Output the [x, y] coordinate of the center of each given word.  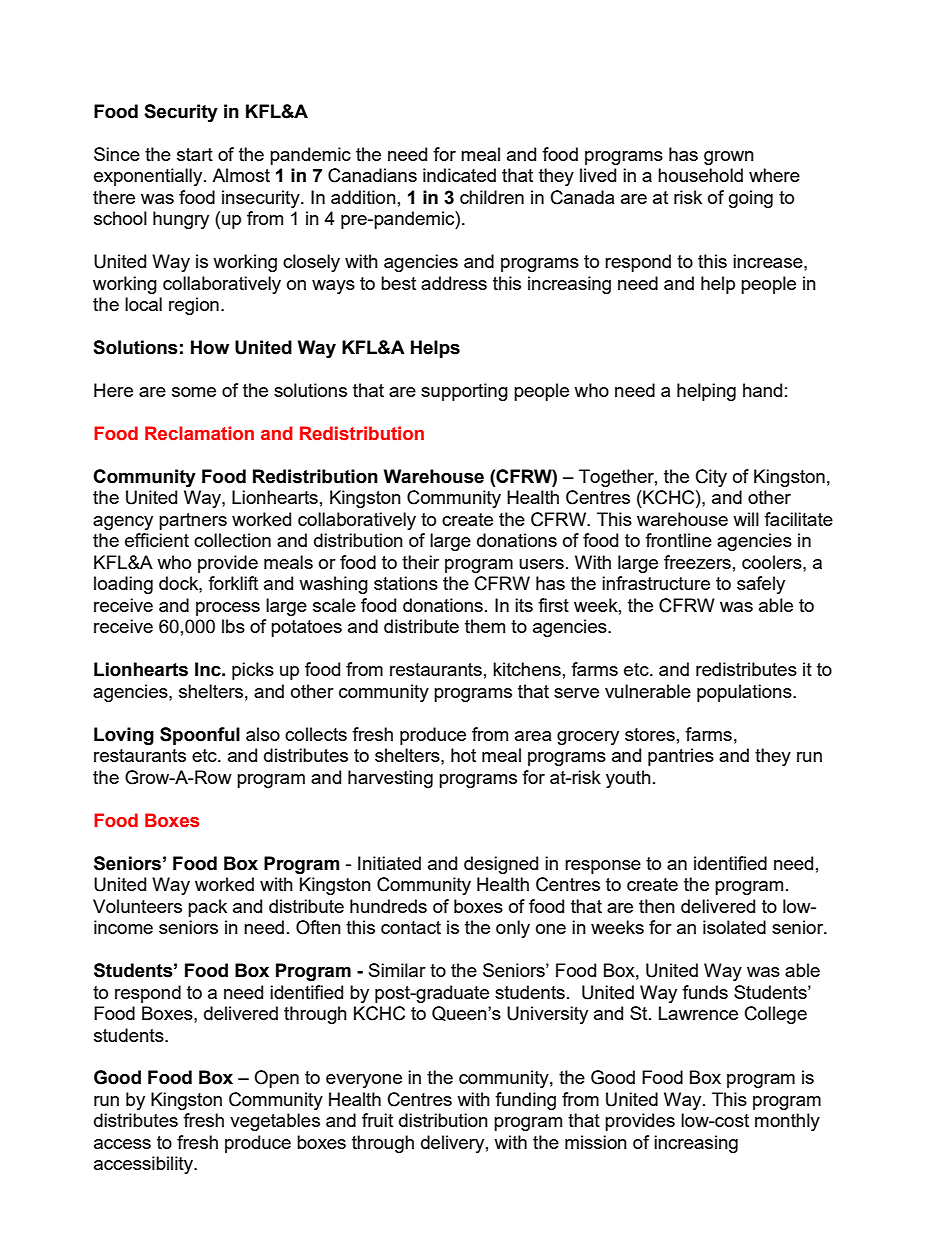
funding [525, 1101]
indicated [459, 175]
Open [276, 1079]
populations [745, 693]
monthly [787, 1122]
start [195, 154]
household [700, 175]
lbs [233, 626]
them [485, 626]
